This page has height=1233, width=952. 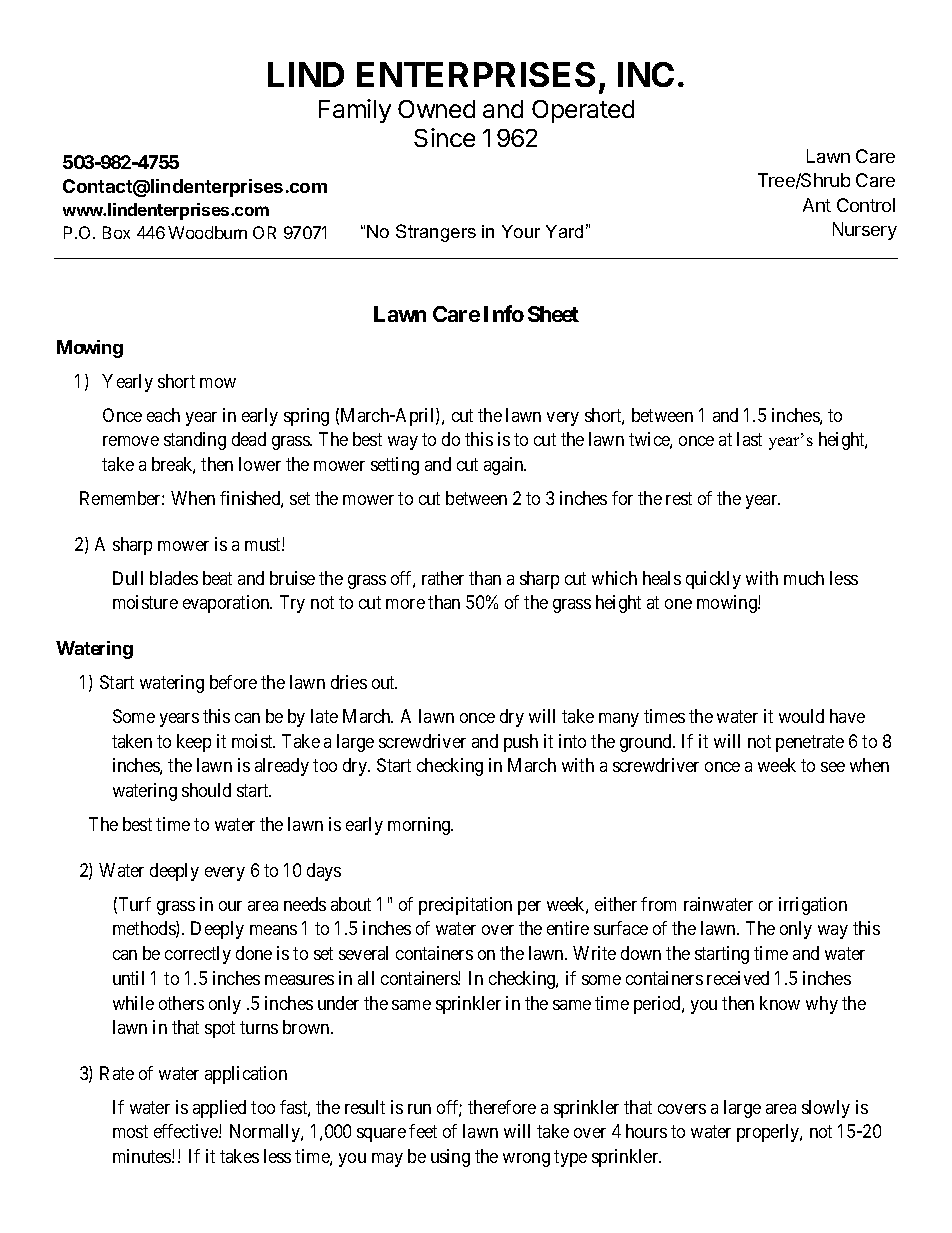 What do you see at coordinates (443, 578) in the page?
I see `rather` at bounding box center [443, 578].
